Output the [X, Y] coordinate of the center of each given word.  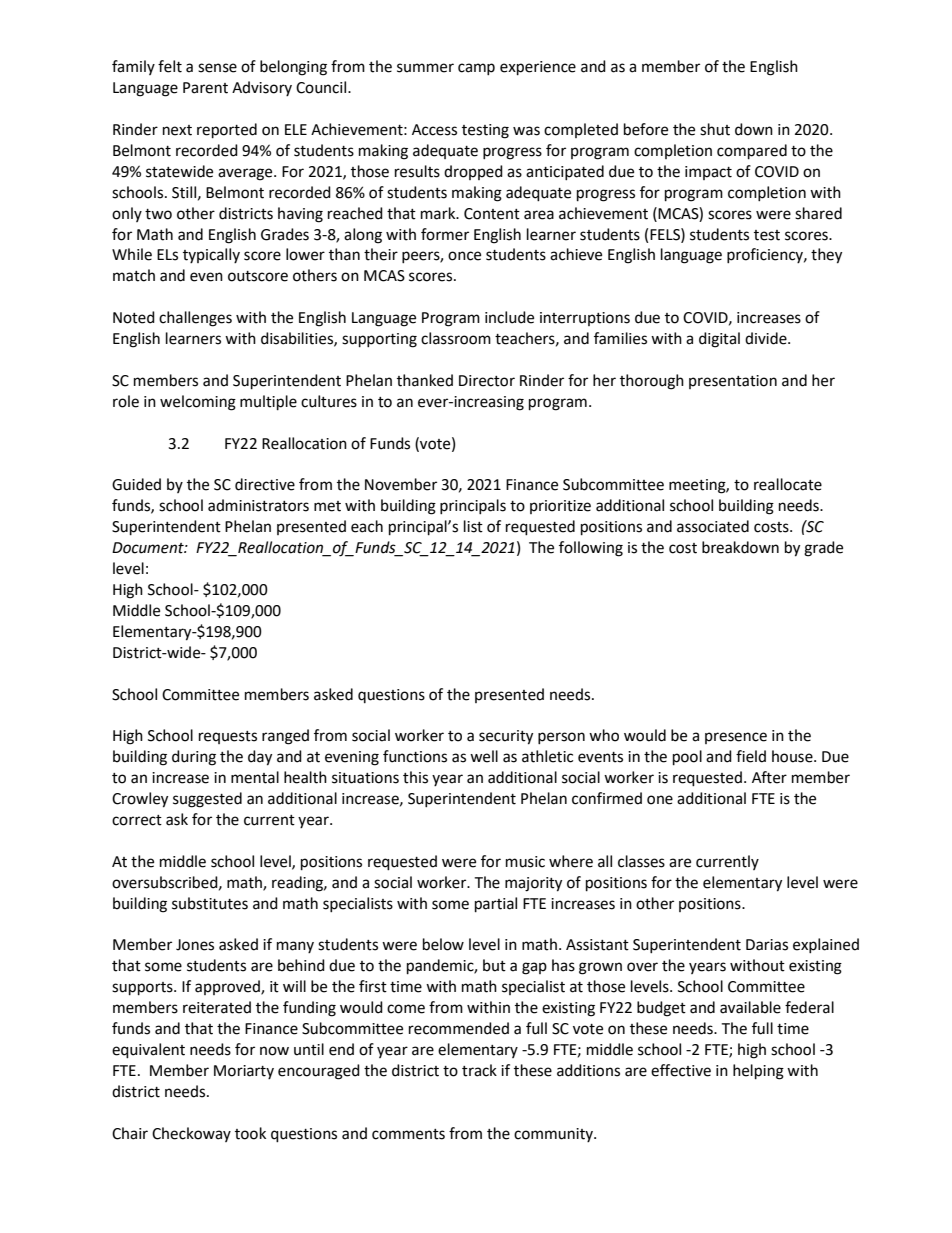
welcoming [198, 403]
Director [487, 381]
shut [715, 129]
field [751, 756]
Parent [205, 88]
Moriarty [244, 1072]
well [484, 756]
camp [476, 69]
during [194, 758]
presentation [733, 382]
